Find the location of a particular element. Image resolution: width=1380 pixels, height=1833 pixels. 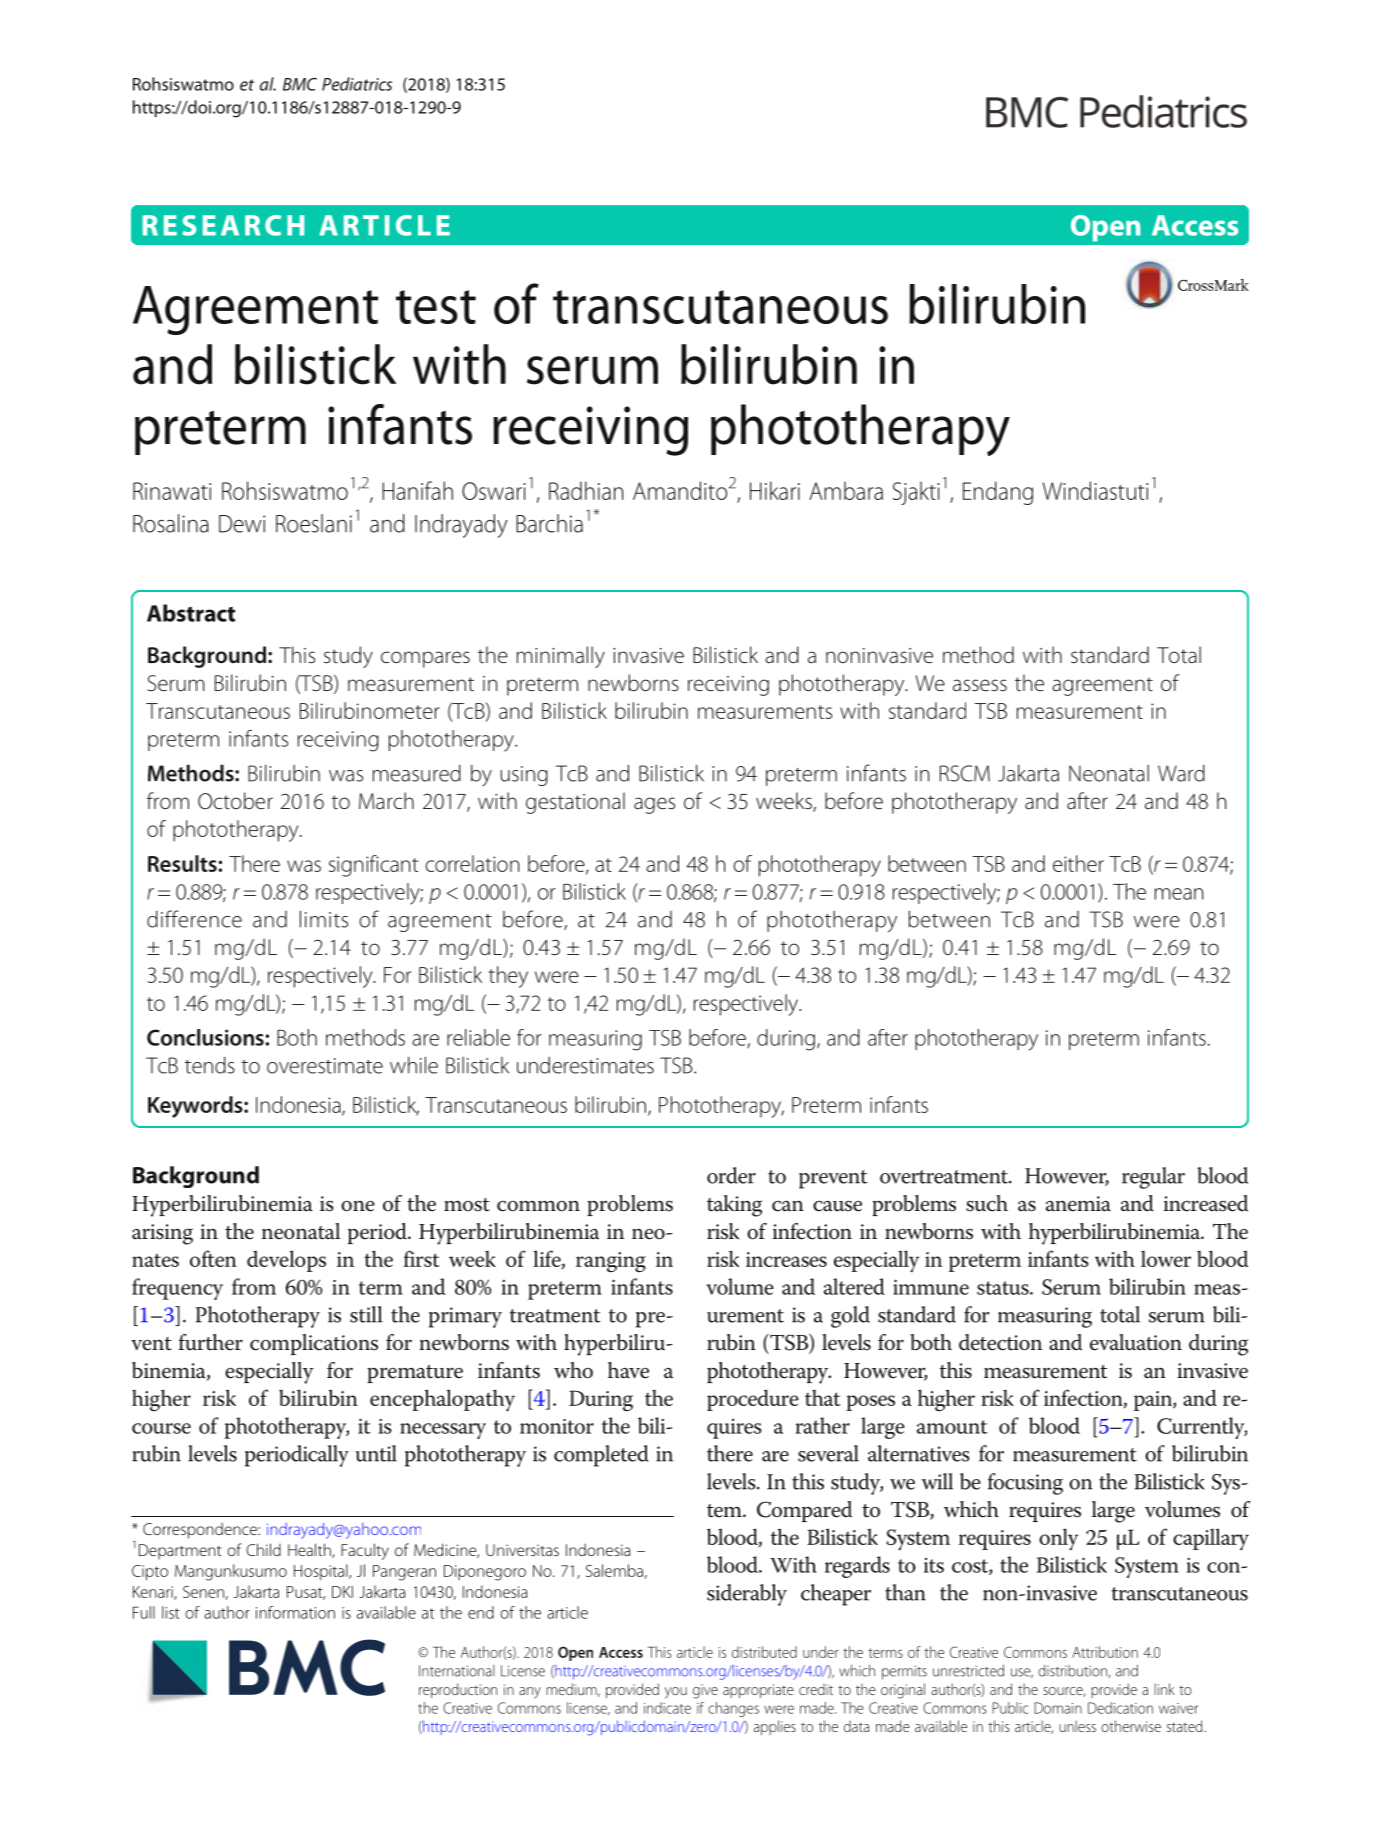

BMC is located at coordinates (300, 84).
